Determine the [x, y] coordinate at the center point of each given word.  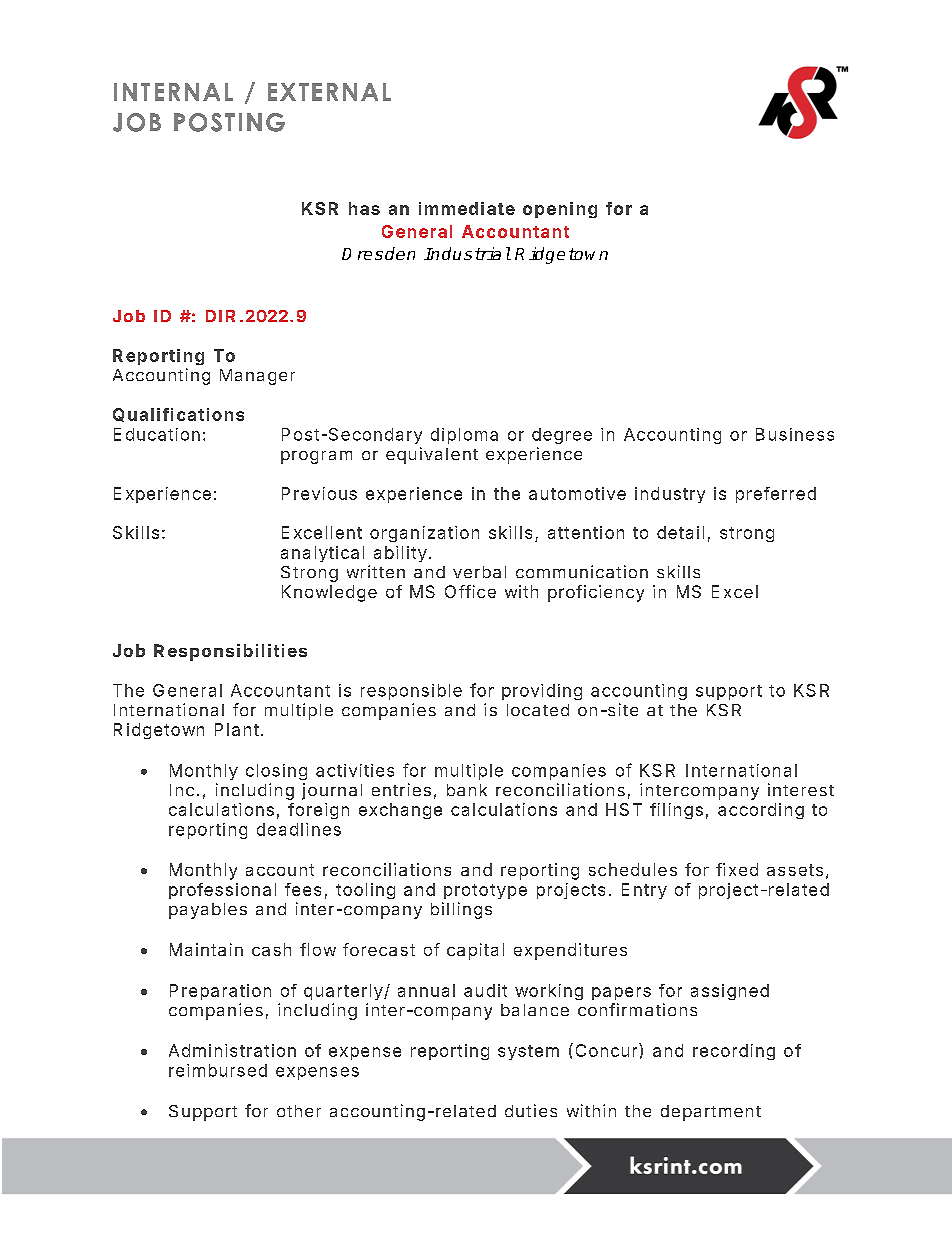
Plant [237, 729]
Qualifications [178, 415]
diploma [464, 436]
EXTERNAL [329, 92]
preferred [776, 495]
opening [560, 210]
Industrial [467, 253]
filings [676, 811]
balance [535, 1010]
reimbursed [218, 1070]
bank [467, 790]
